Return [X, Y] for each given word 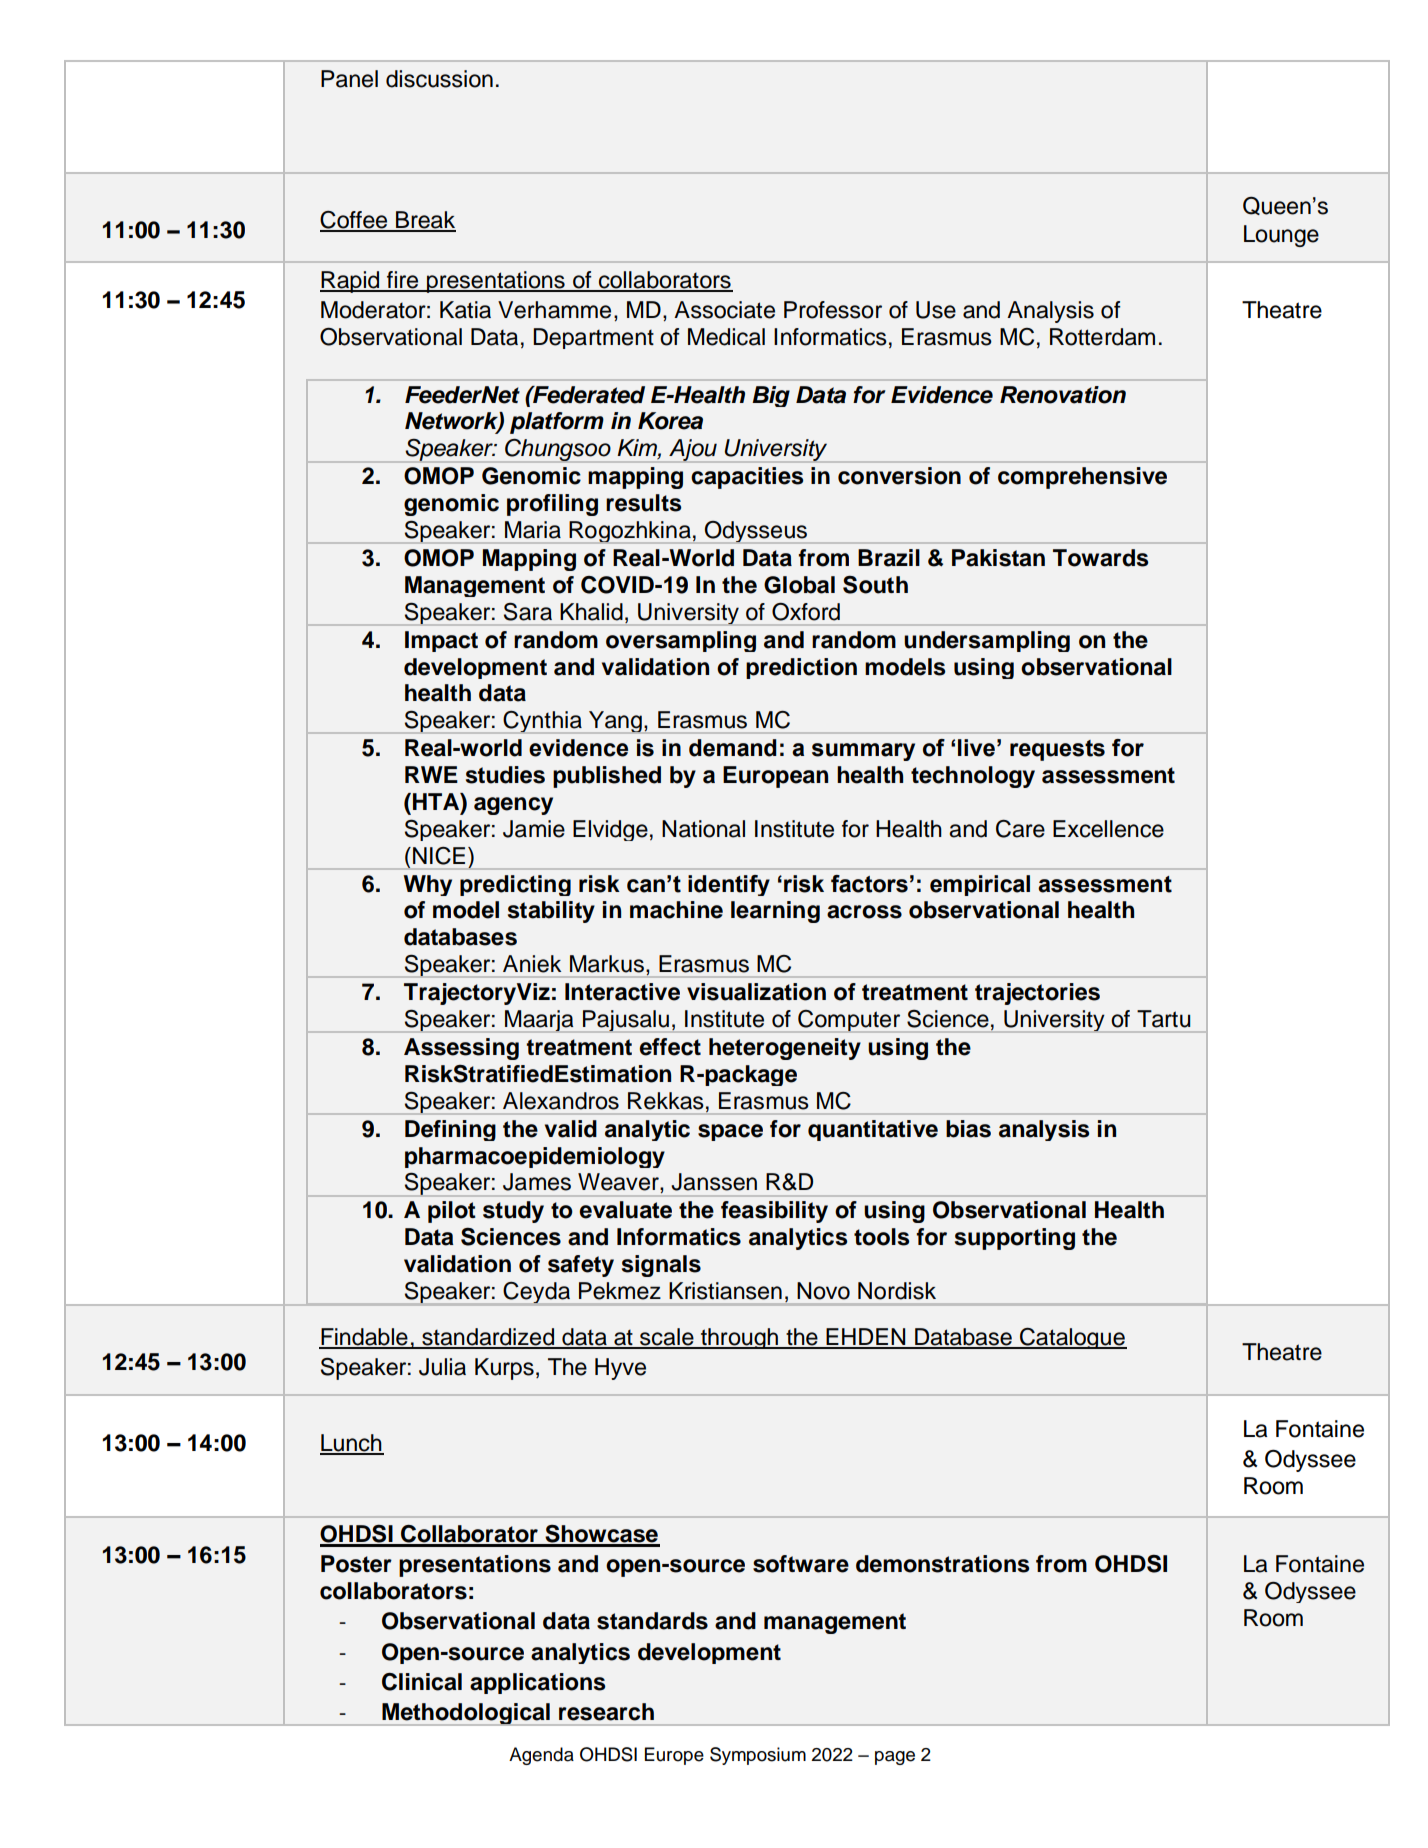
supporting [1015, 1239]
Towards [1100, 558]
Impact [441, 641]
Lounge [1281, 236]
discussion [439, 79]
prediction [801, 668]
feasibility [774, 1212]
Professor [833, 310]
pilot [452, 1212]
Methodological [466, 1714]
